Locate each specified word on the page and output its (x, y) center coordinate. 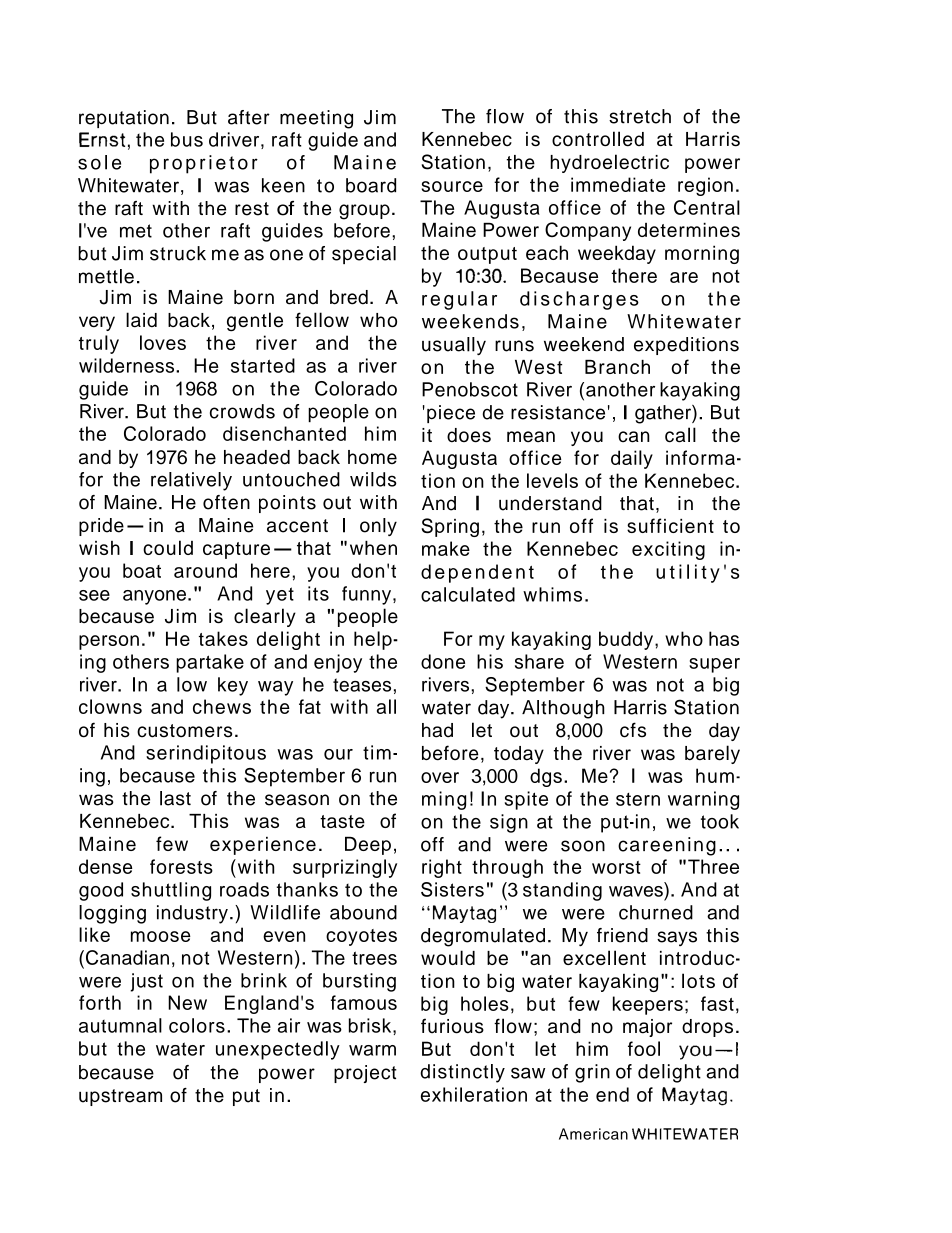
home (372, 457)
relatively (191, 481)
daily (632, 459)
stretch (640, 116)
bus (187, 139)
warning (703, 800)
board (371, 185)
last (175, 798)
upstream (120, 1097)
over (440, 777)
